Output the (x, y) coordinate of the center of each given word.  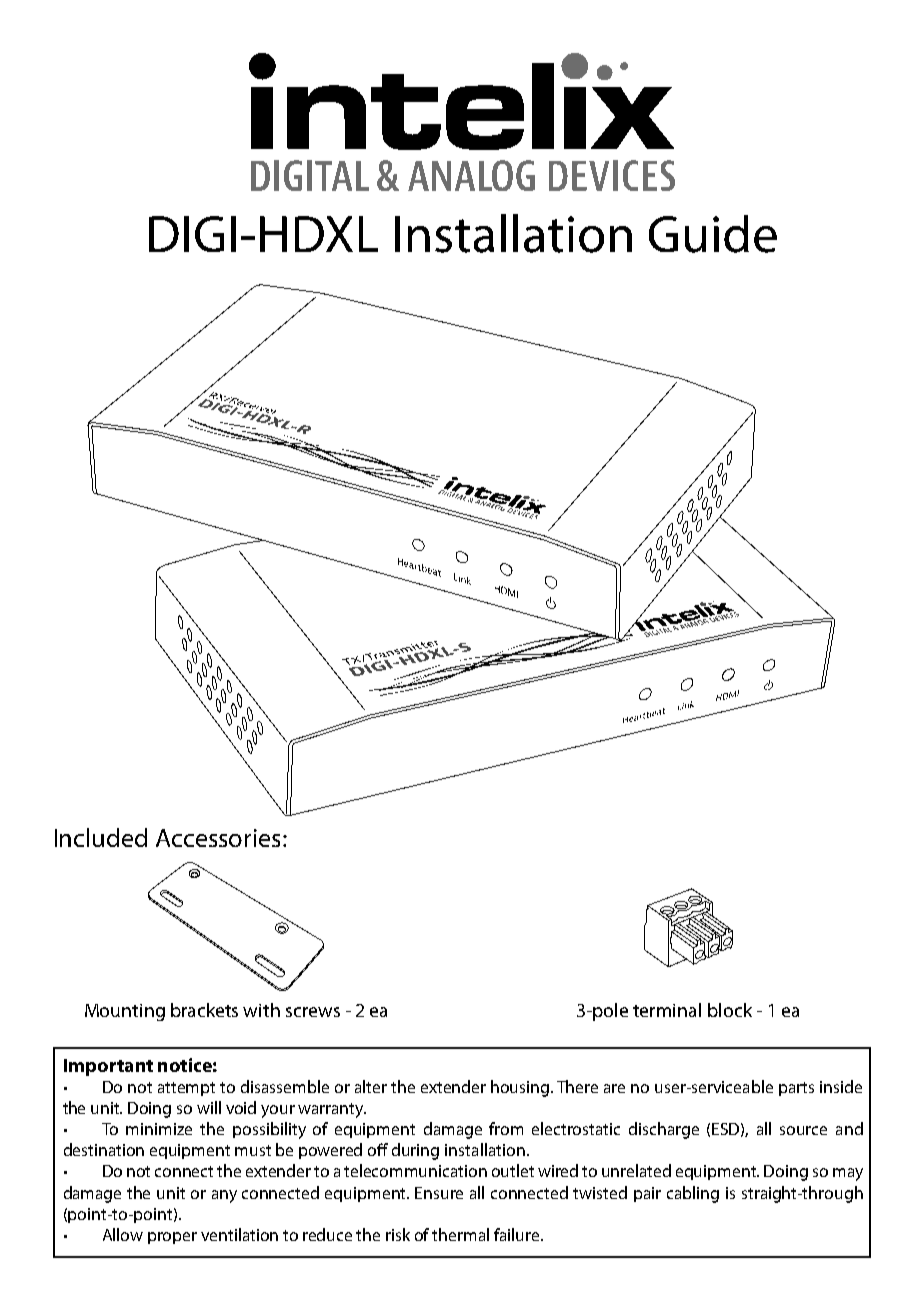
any (224, 1196)
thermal (460, 1234)
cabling (693, 1194)
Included (101, 837)
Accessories (218, 838)
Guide (713, 234)
